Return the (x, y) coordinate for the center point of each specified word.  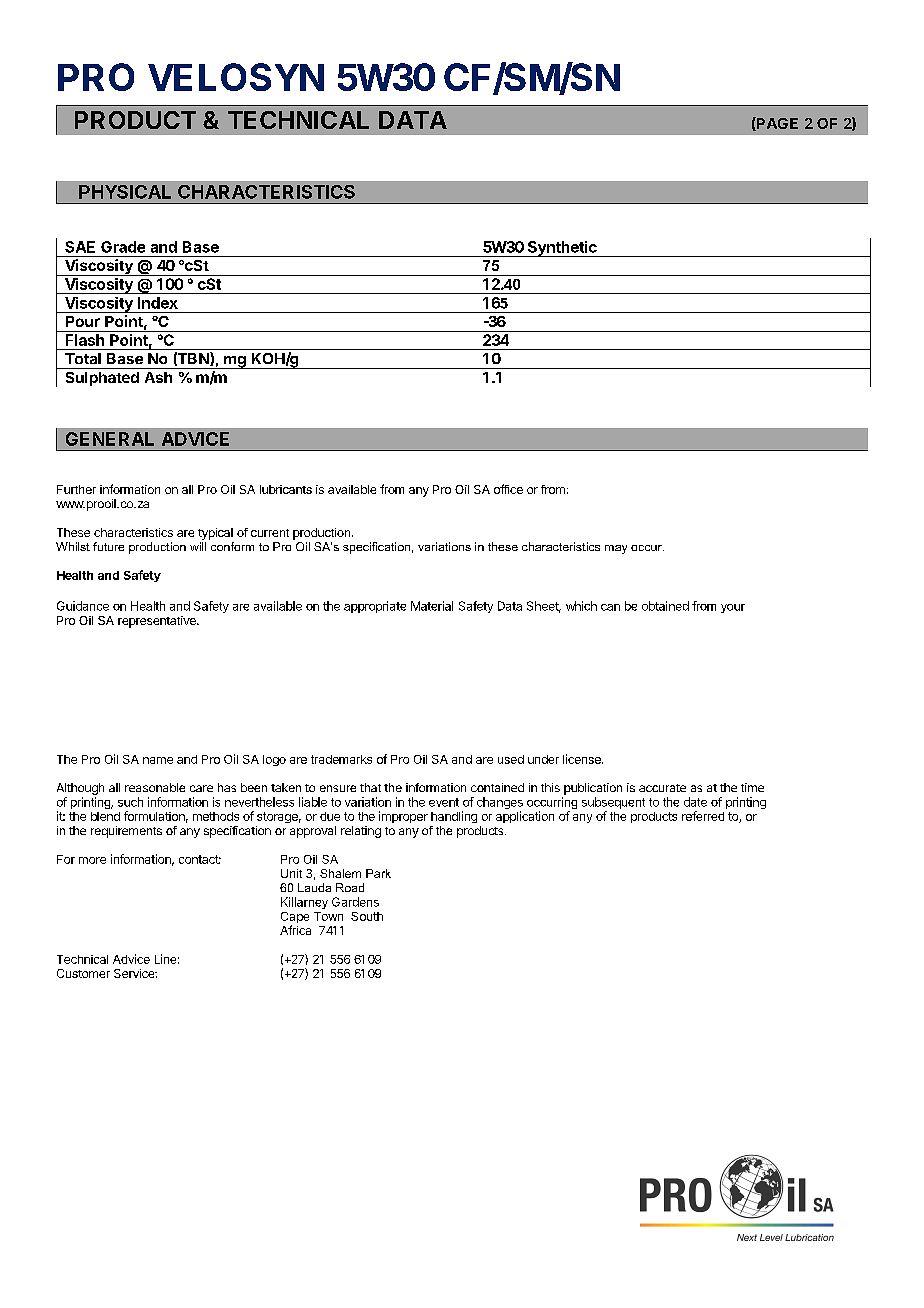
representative (158, 622)
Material (432, 606)
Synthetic (562, 249)
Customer (83, 973)
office (508, 489)
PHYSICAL (125, 192)
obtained (665, 606)
